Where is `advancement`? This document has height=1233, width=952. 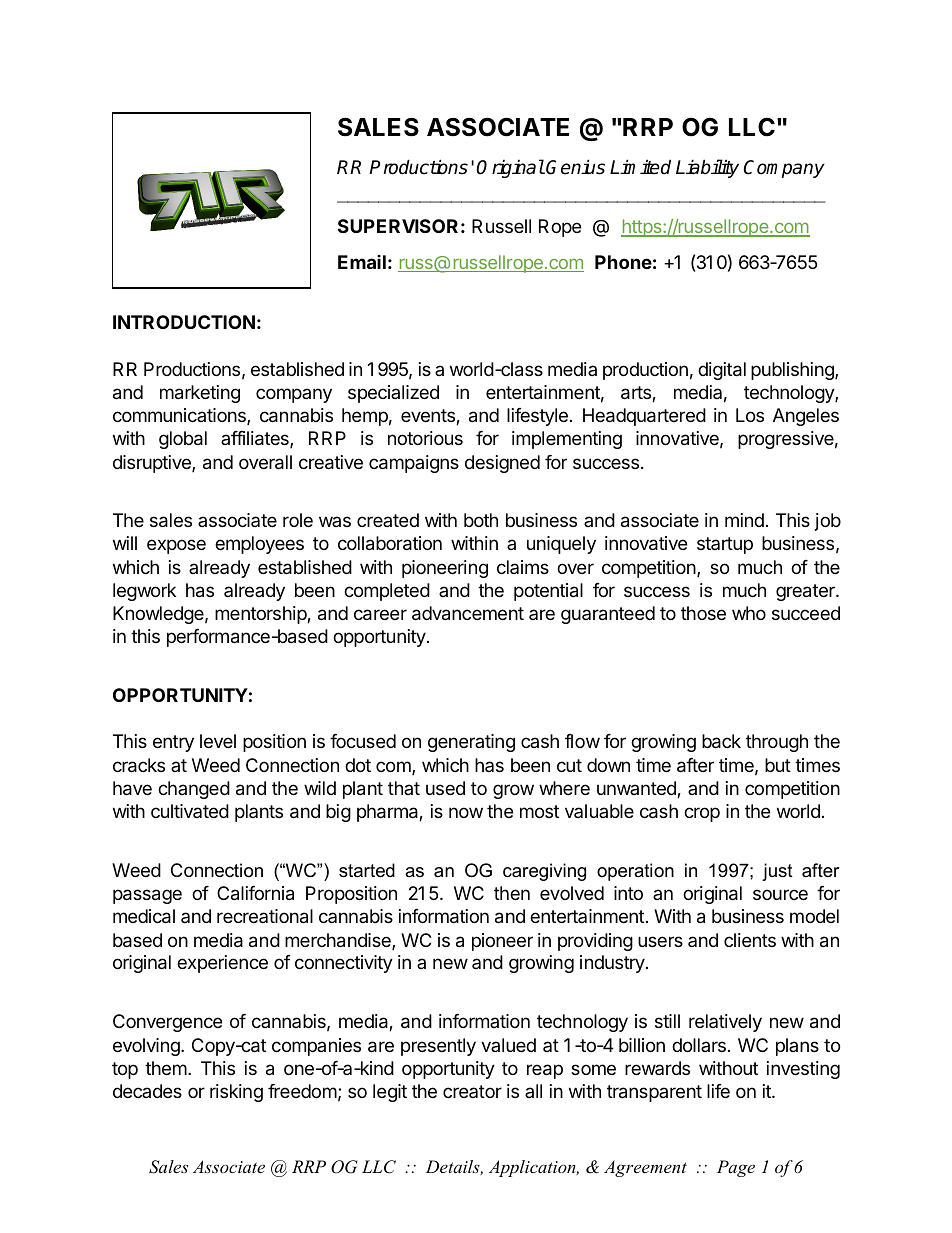
advancement is located at coordinates (468, 613).
